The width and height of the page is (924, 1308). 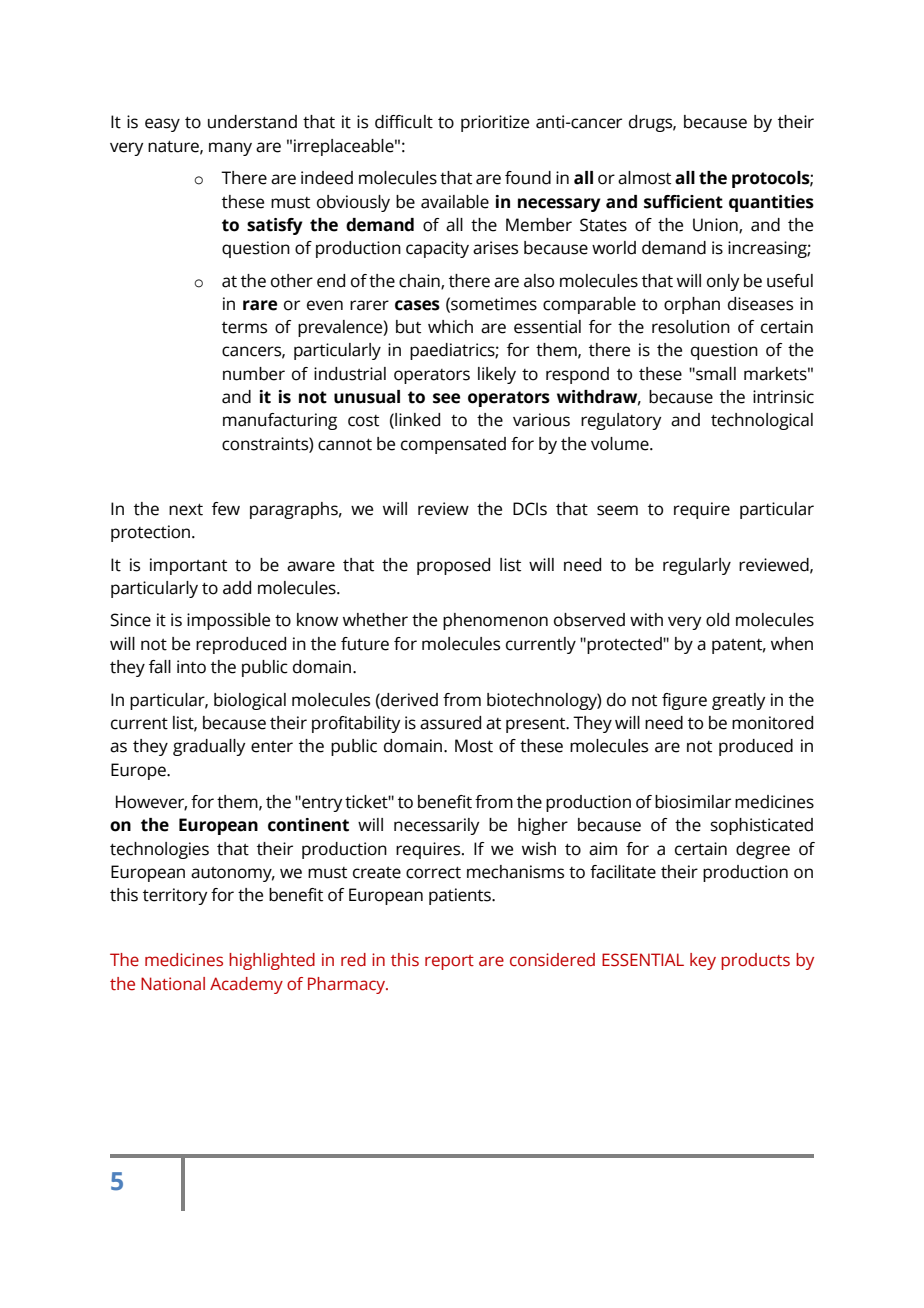 I want to click on many, so click(x=230, y=149).
